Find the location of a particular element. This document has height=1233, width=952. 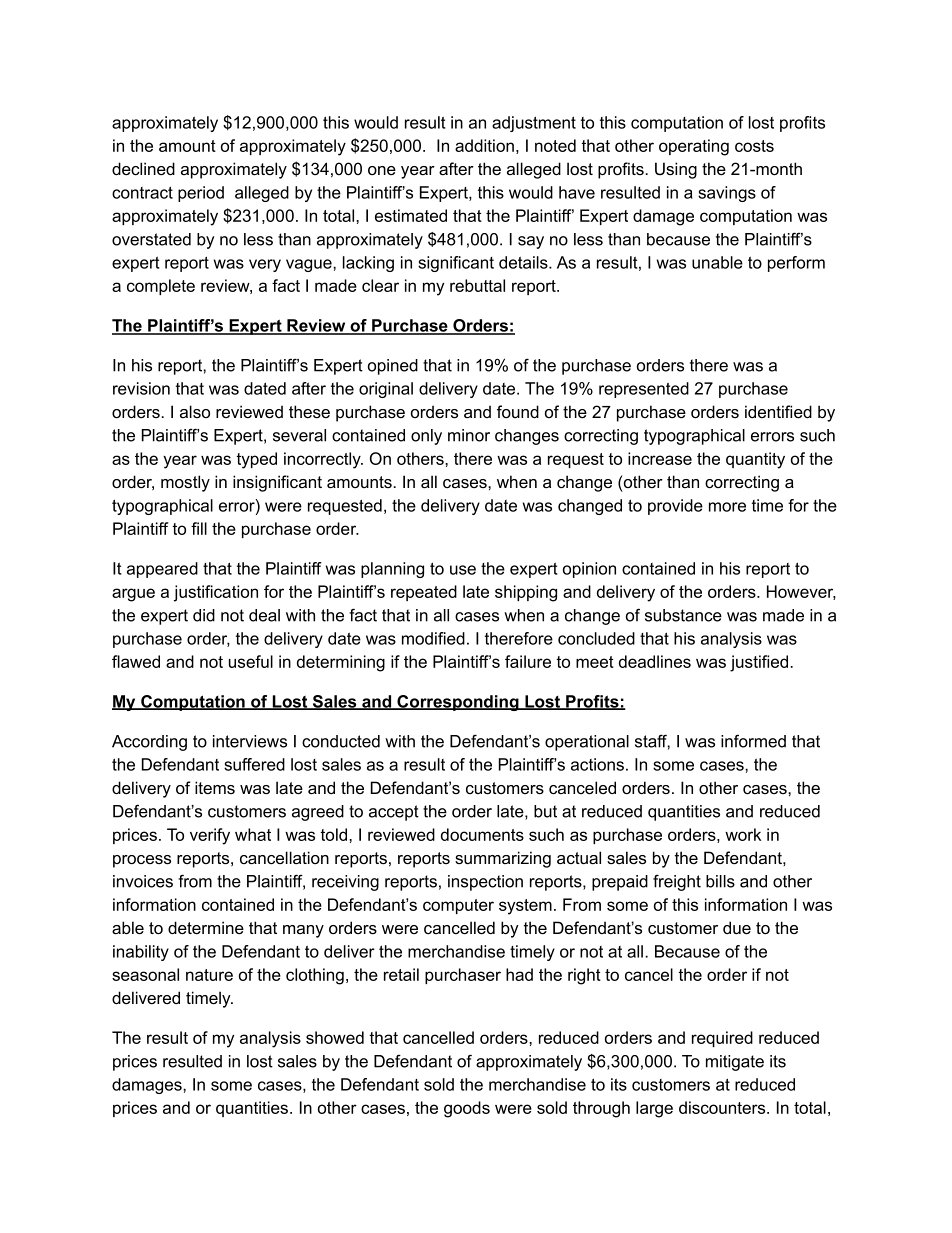

showed is located at coordinates (335, 1037).
